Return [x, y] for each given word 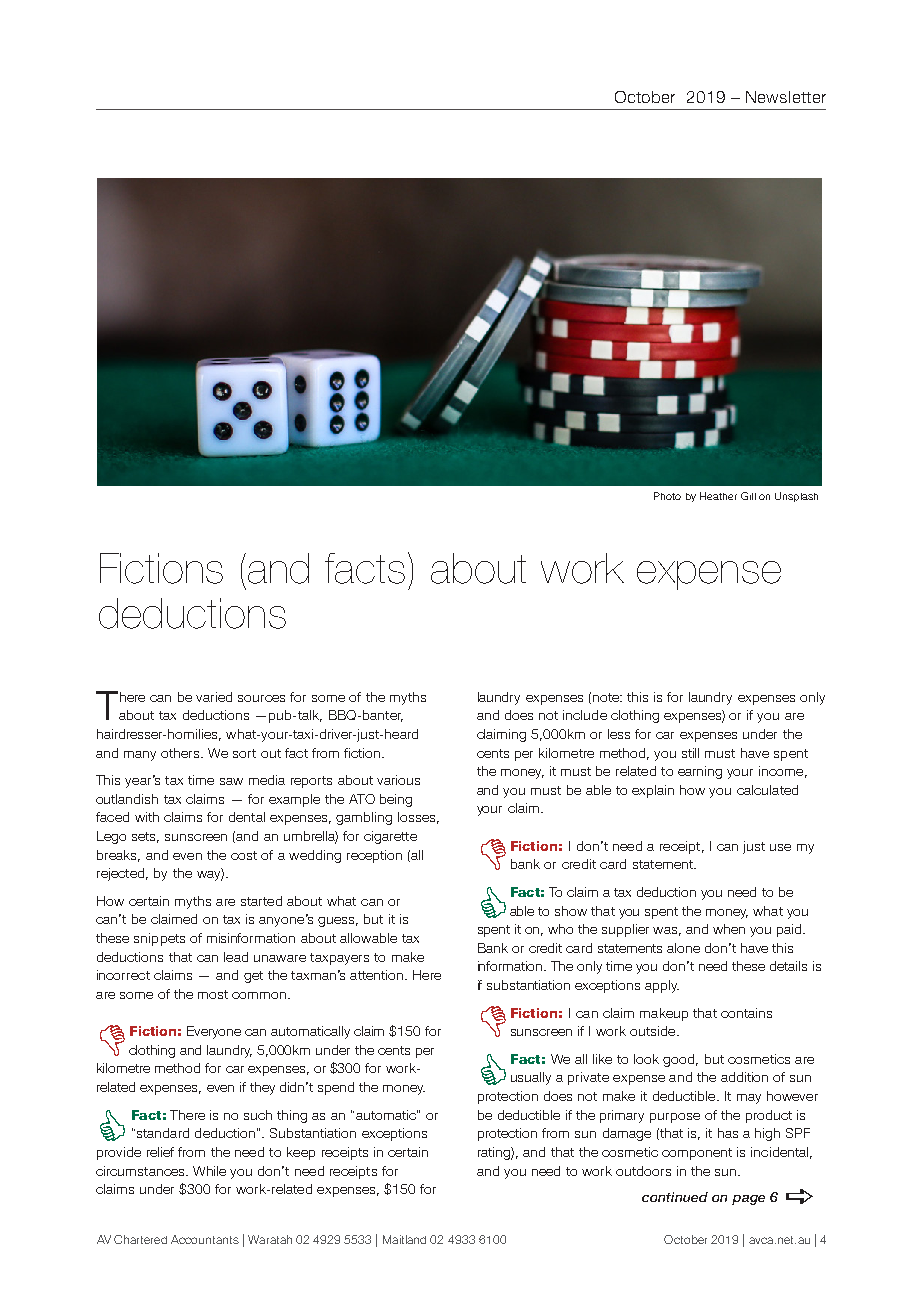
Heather [718, 496]
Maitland [404, 1239]
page [748, 1200]
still [690, 753]
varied [214, 697]
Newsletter [786, 97]
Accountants [205, 1239]
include [585, 715]
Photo [667, 496]
